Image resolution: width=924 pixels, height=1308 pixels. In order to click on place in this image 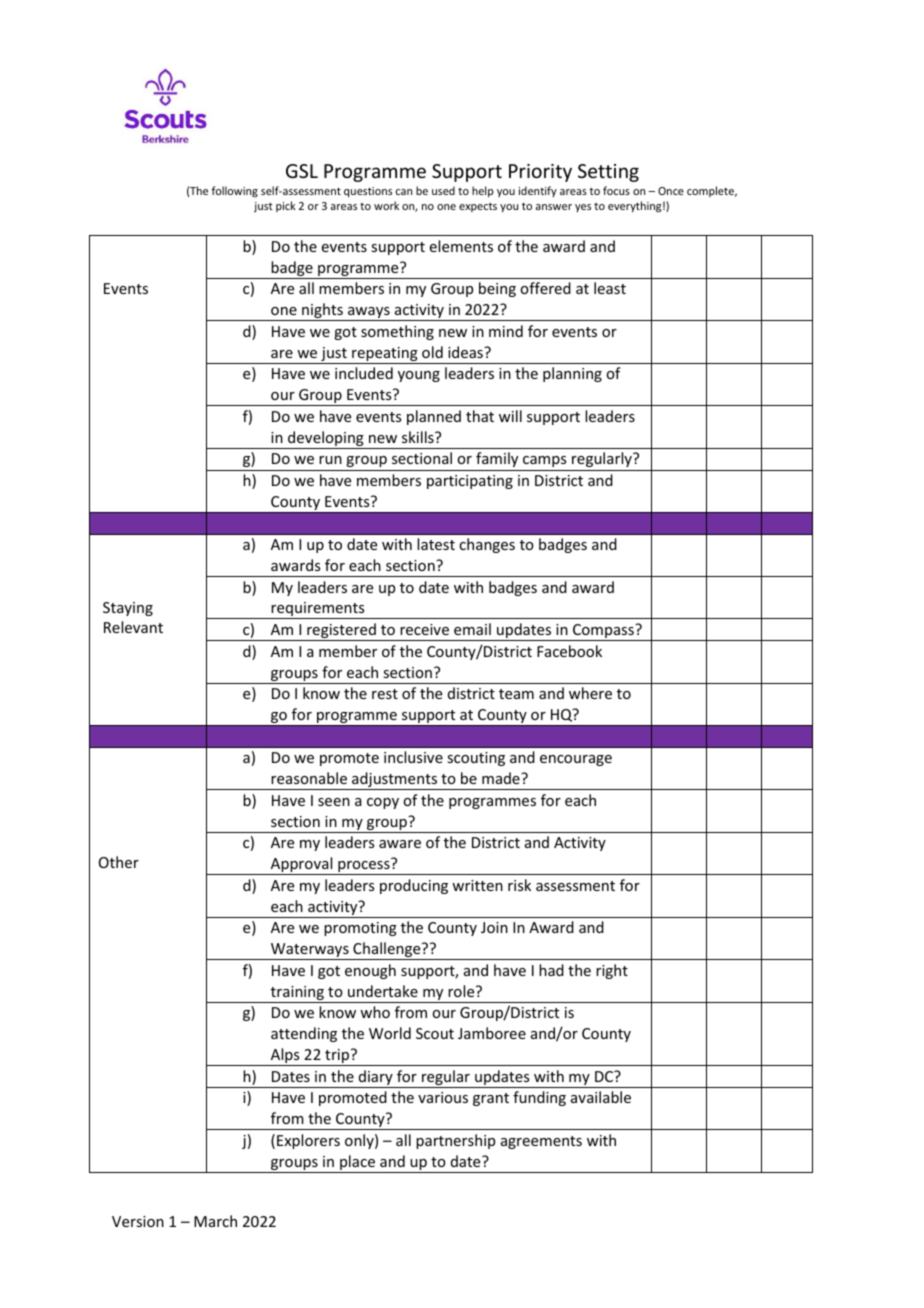, I will do `click(358, 1164)`.
